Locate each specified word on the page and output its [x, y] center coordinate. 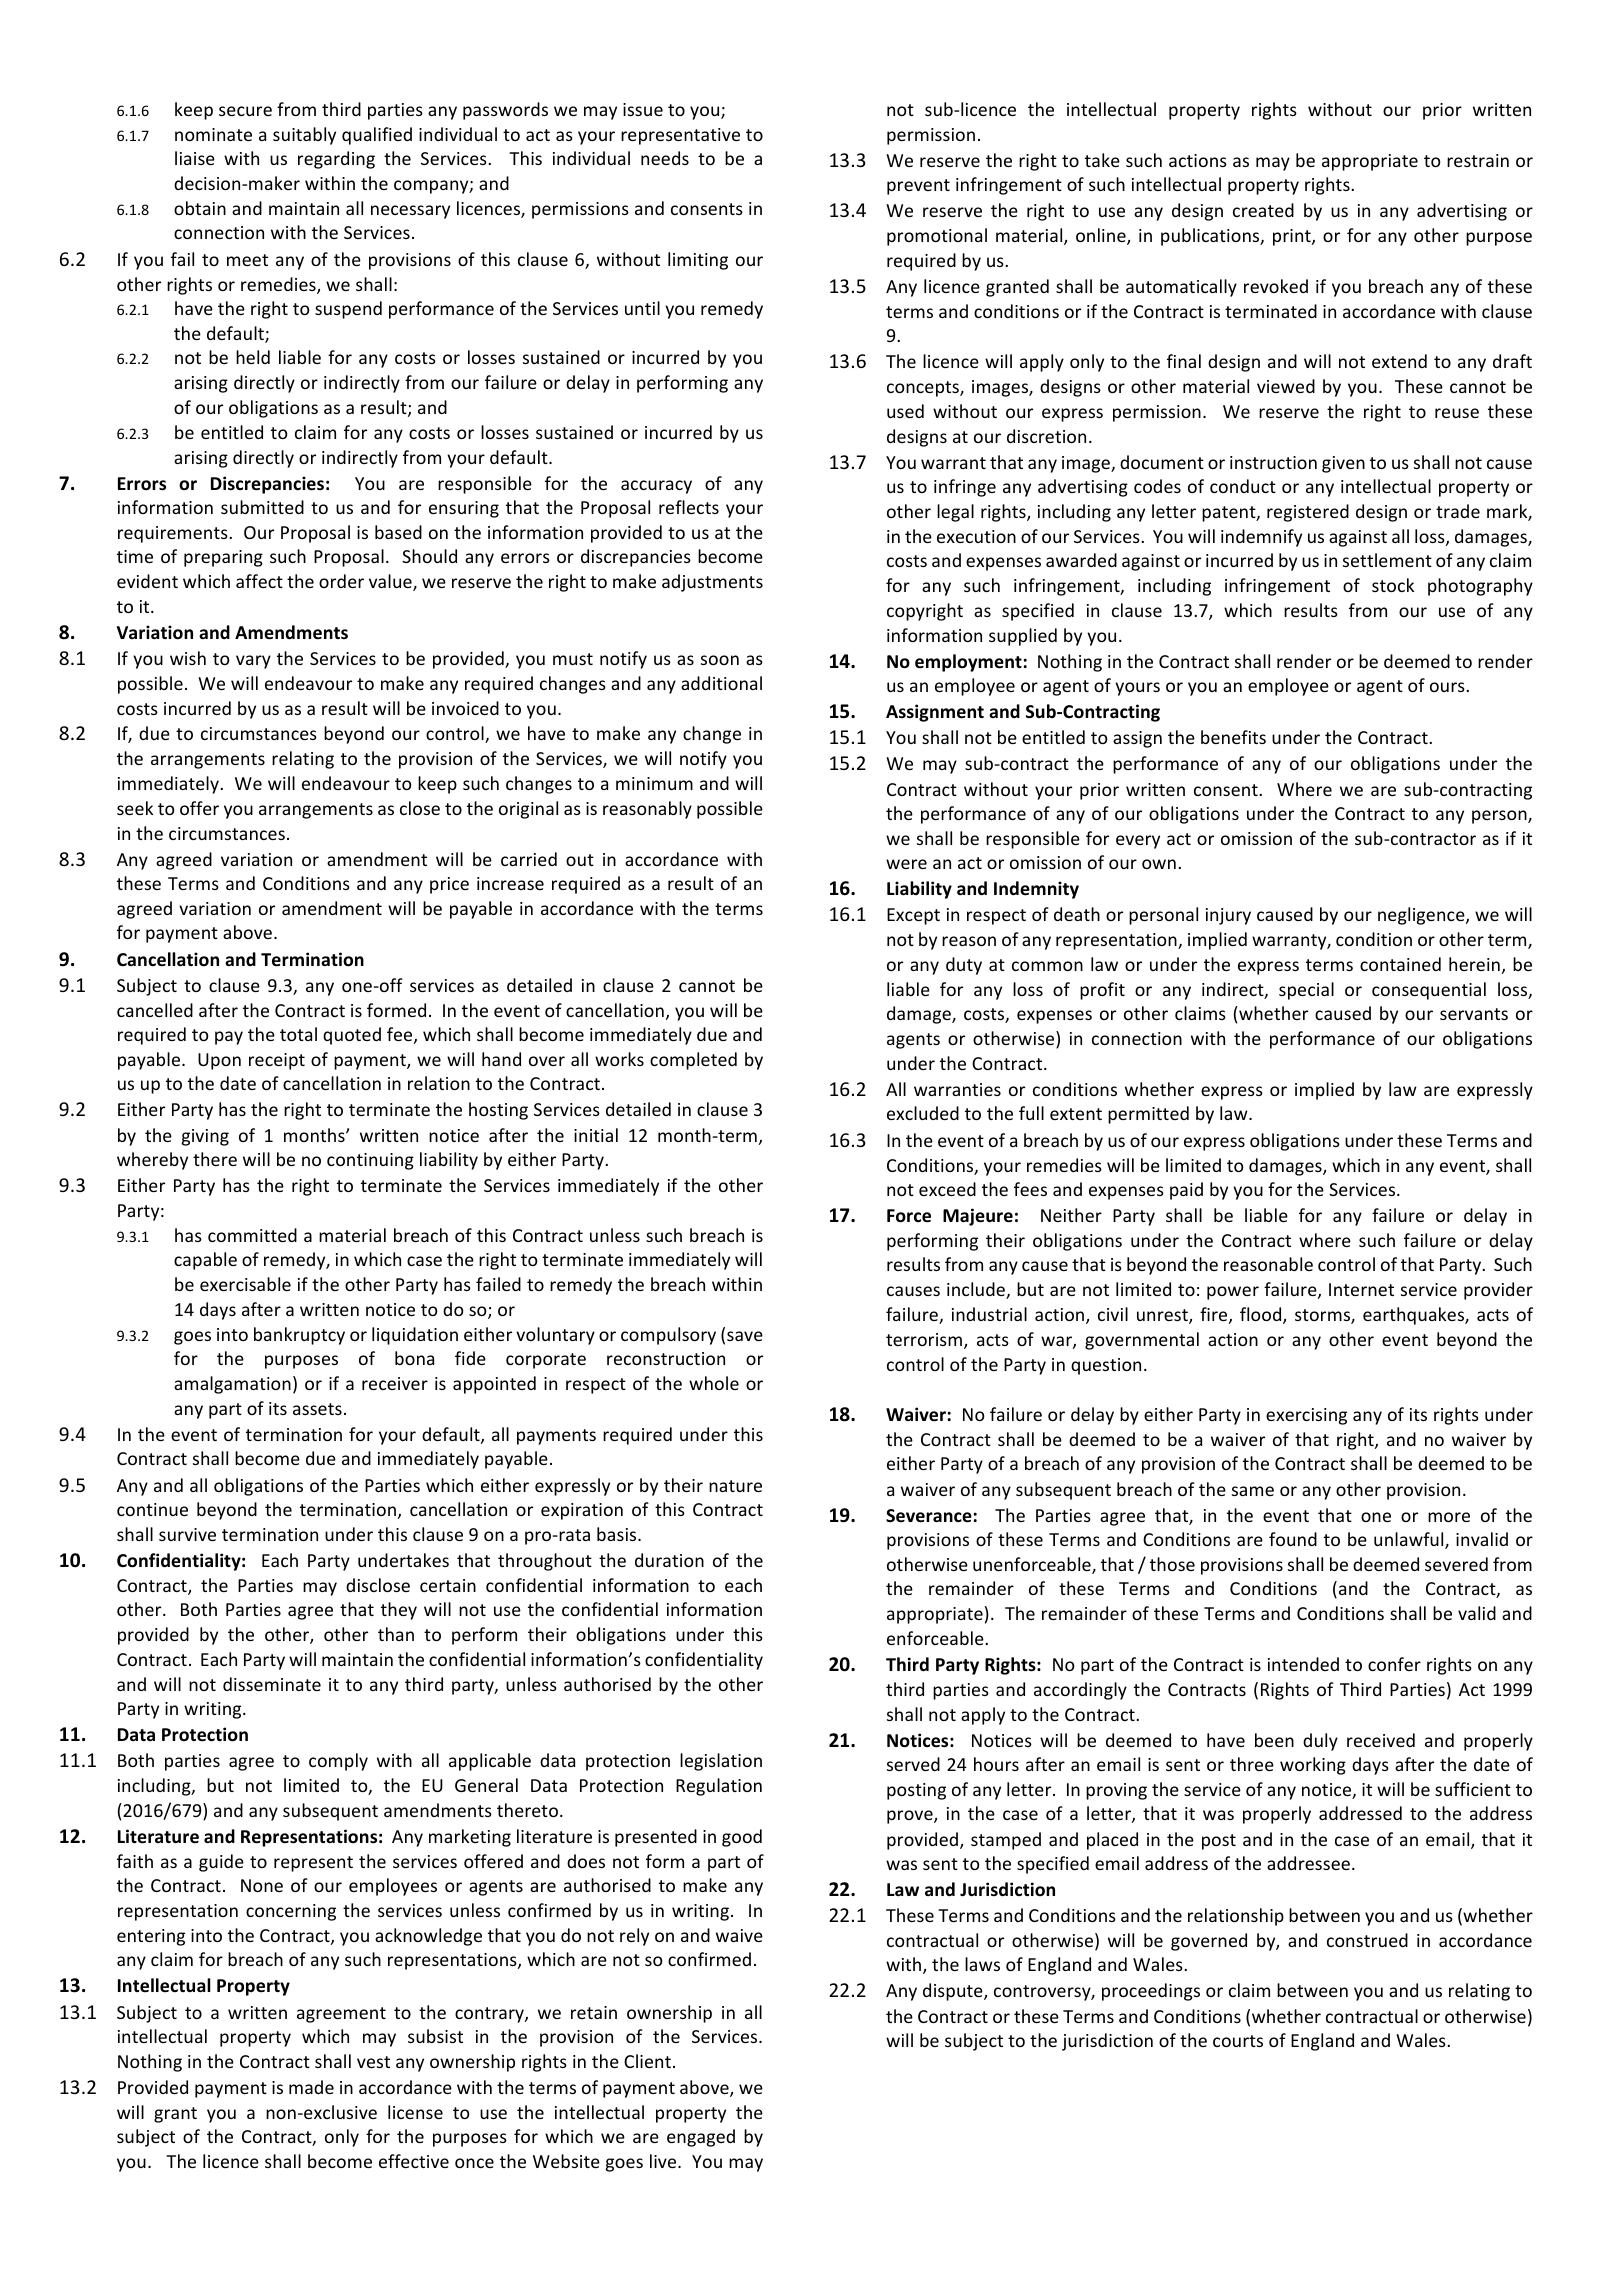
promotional [937, 237]
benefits [1233, 737]
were [906, 864]
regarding [336, 160]
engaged [701, 2138]
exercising [1306, 1416]
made [311, 2087]
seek [135, 808]
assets [317, 1409]
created [1263, 210]
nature [735, 1486]
